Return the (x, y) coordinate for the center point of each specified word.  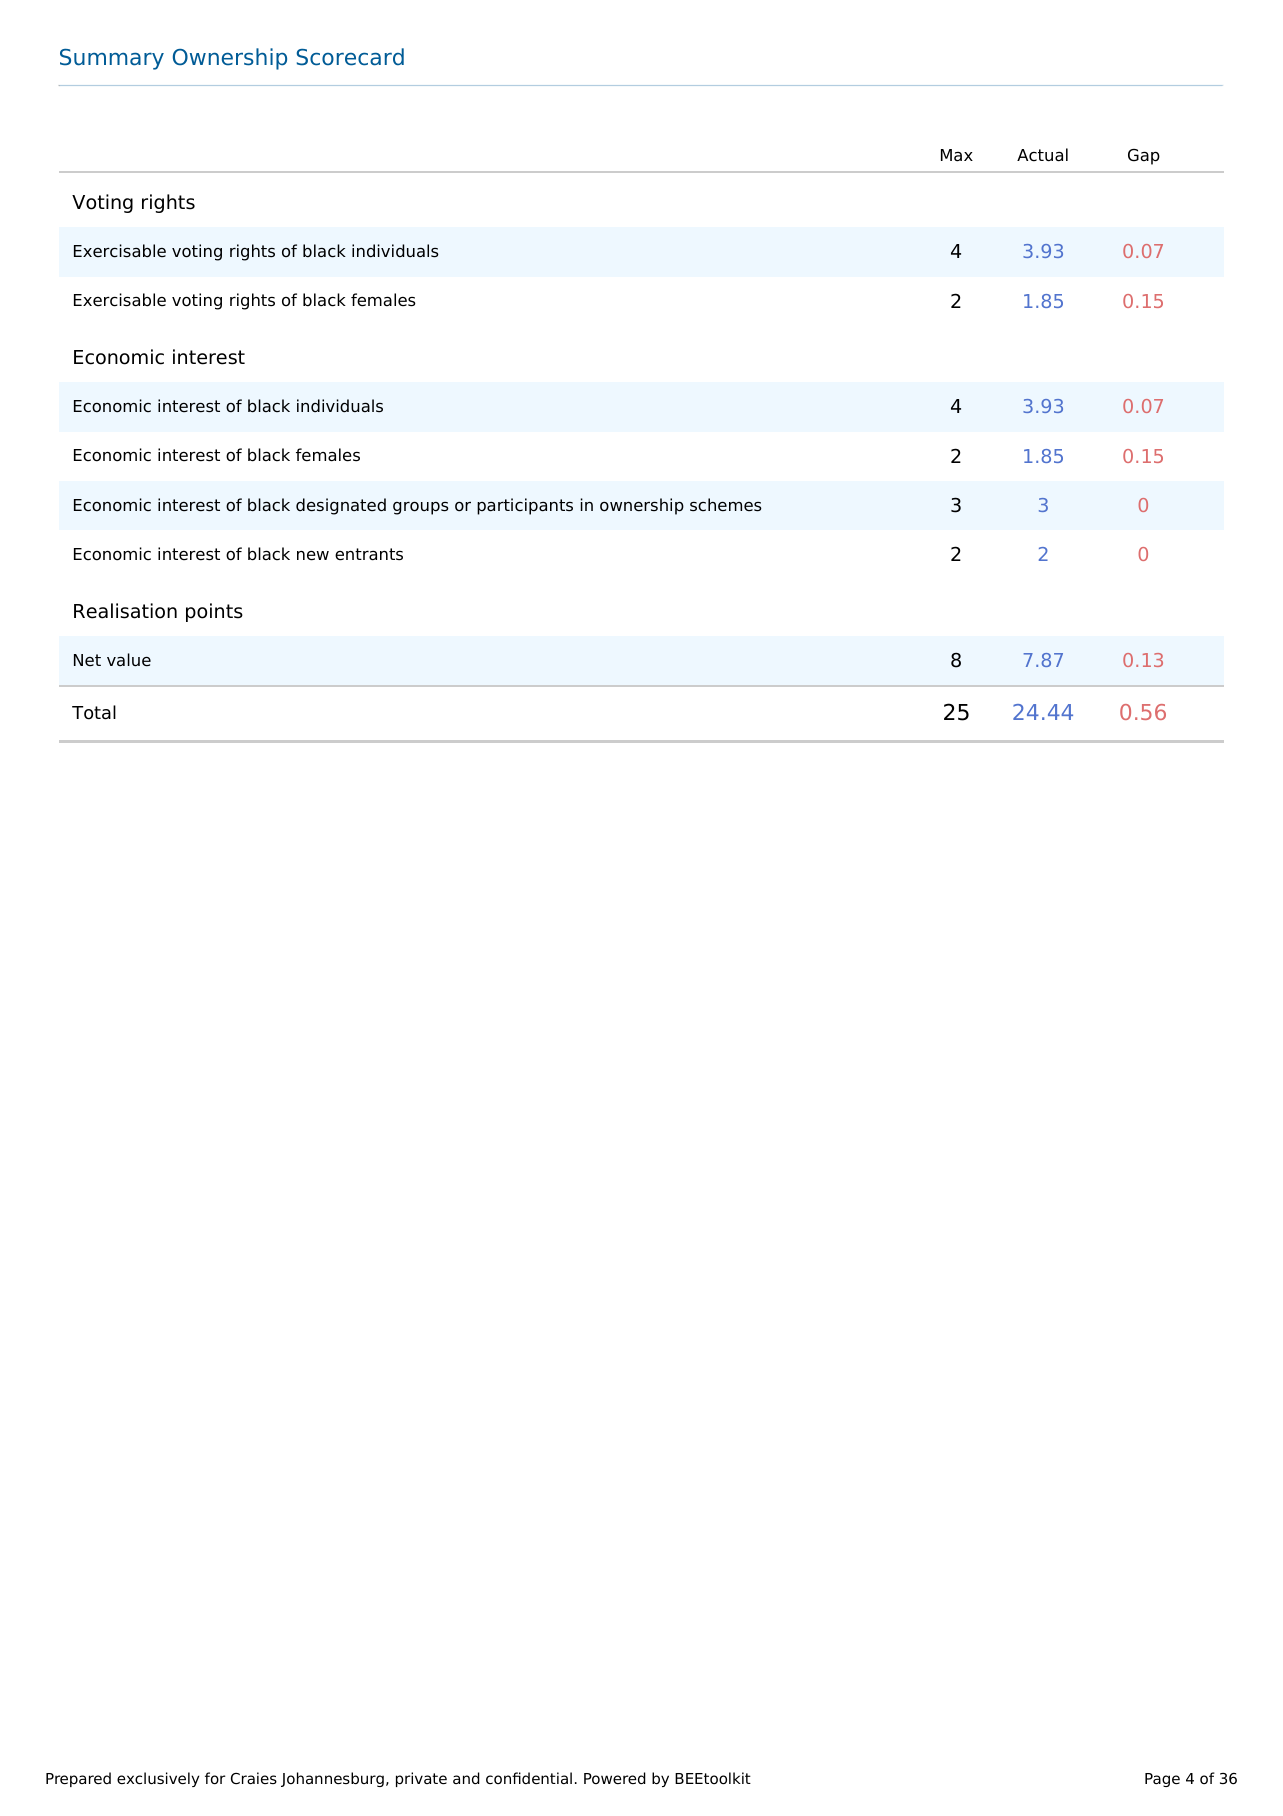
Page (1162, 1780)
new (313, 555)
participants (525, 506)
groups (421, 508)
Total (94, 712)
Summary (112, 59)
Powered (615, 1778)
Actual (1042, 155)
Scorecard (350, 57)
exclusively (158, 1779)
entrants (369, 554)
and (466, 1778)
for (215, 1778)
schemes (726, 505)
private (421, 1779)
